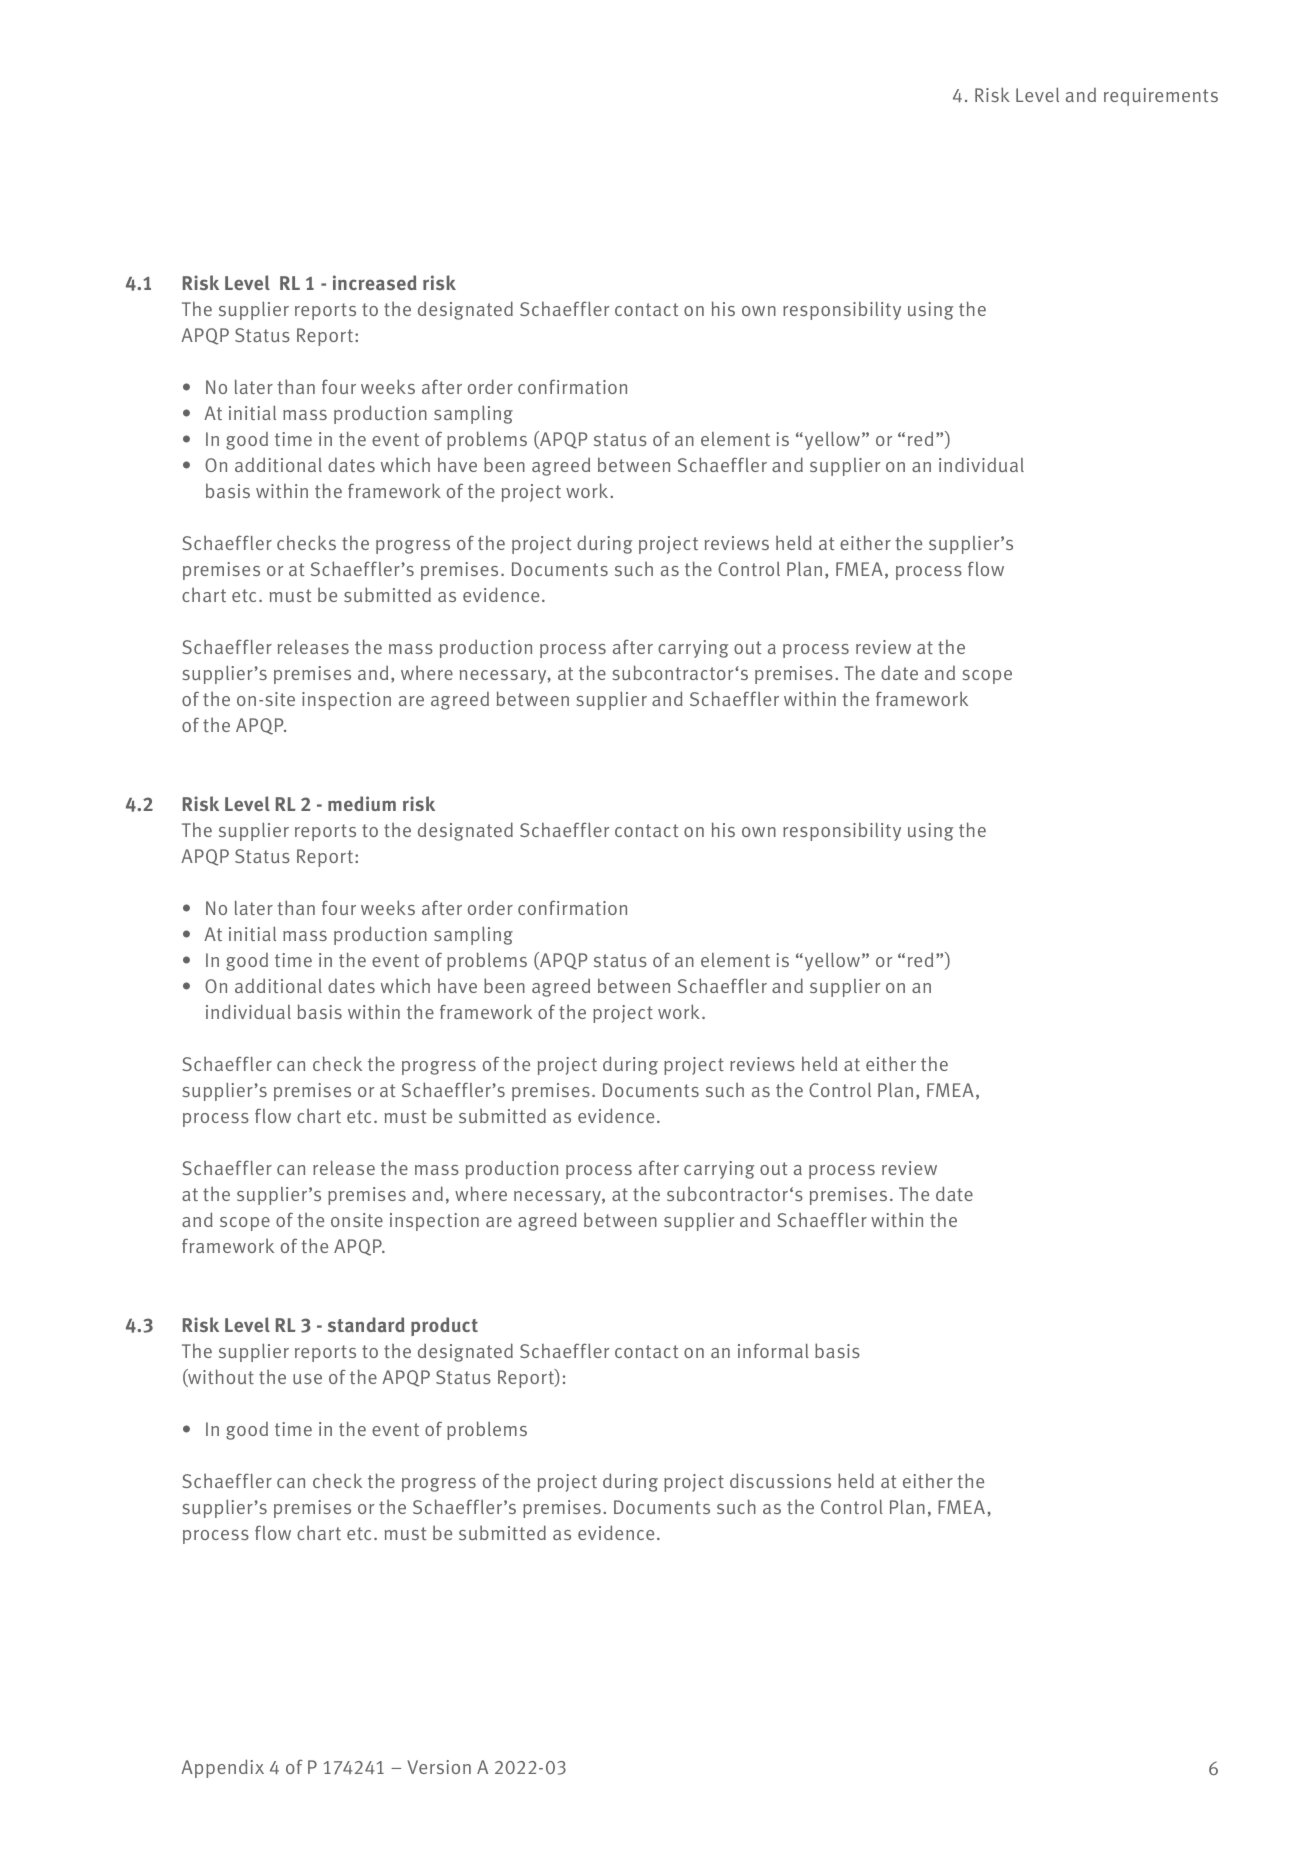  I want to click on medium, so click(362, 803).
